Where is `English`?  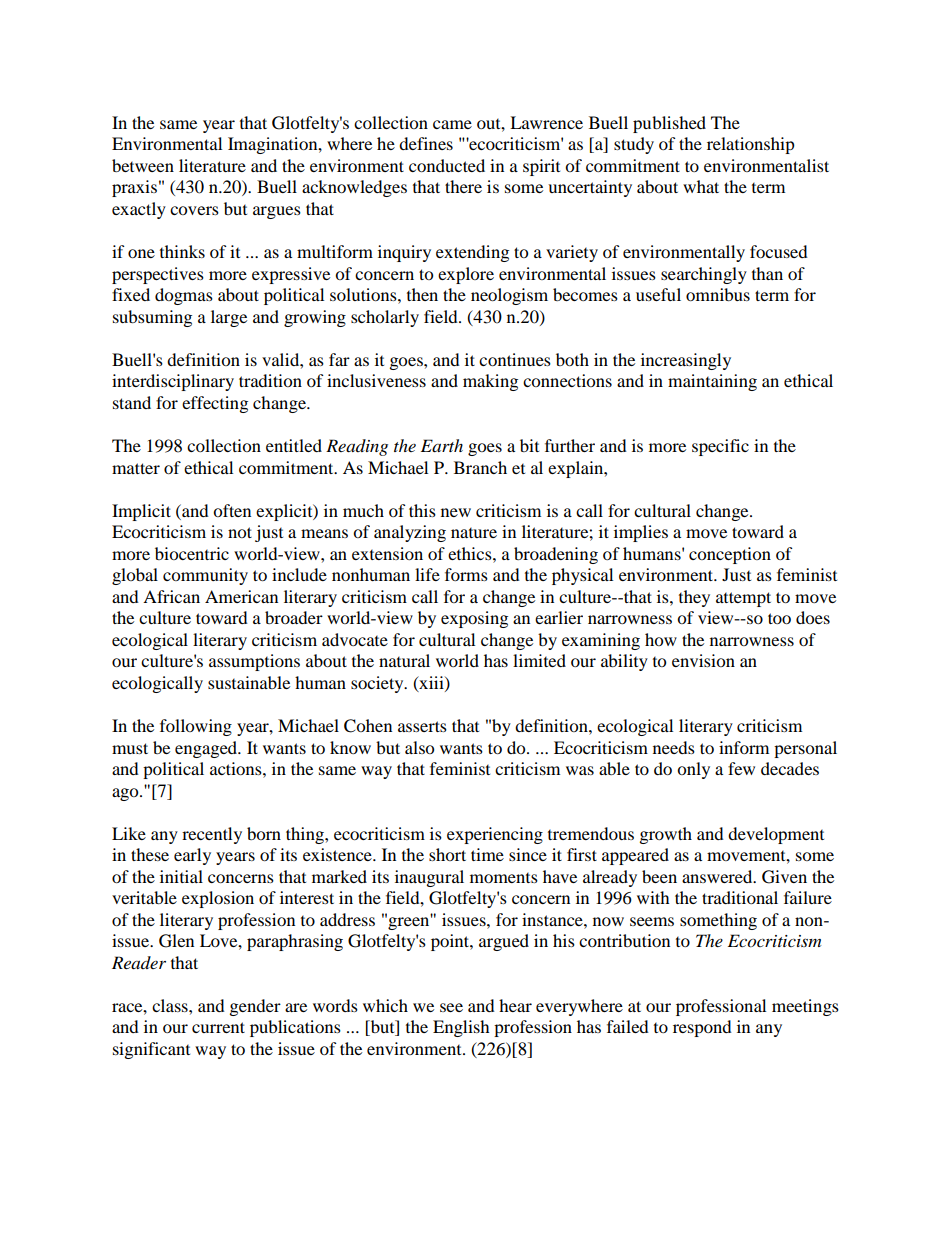
English is located at coordinates (461, 1028).
